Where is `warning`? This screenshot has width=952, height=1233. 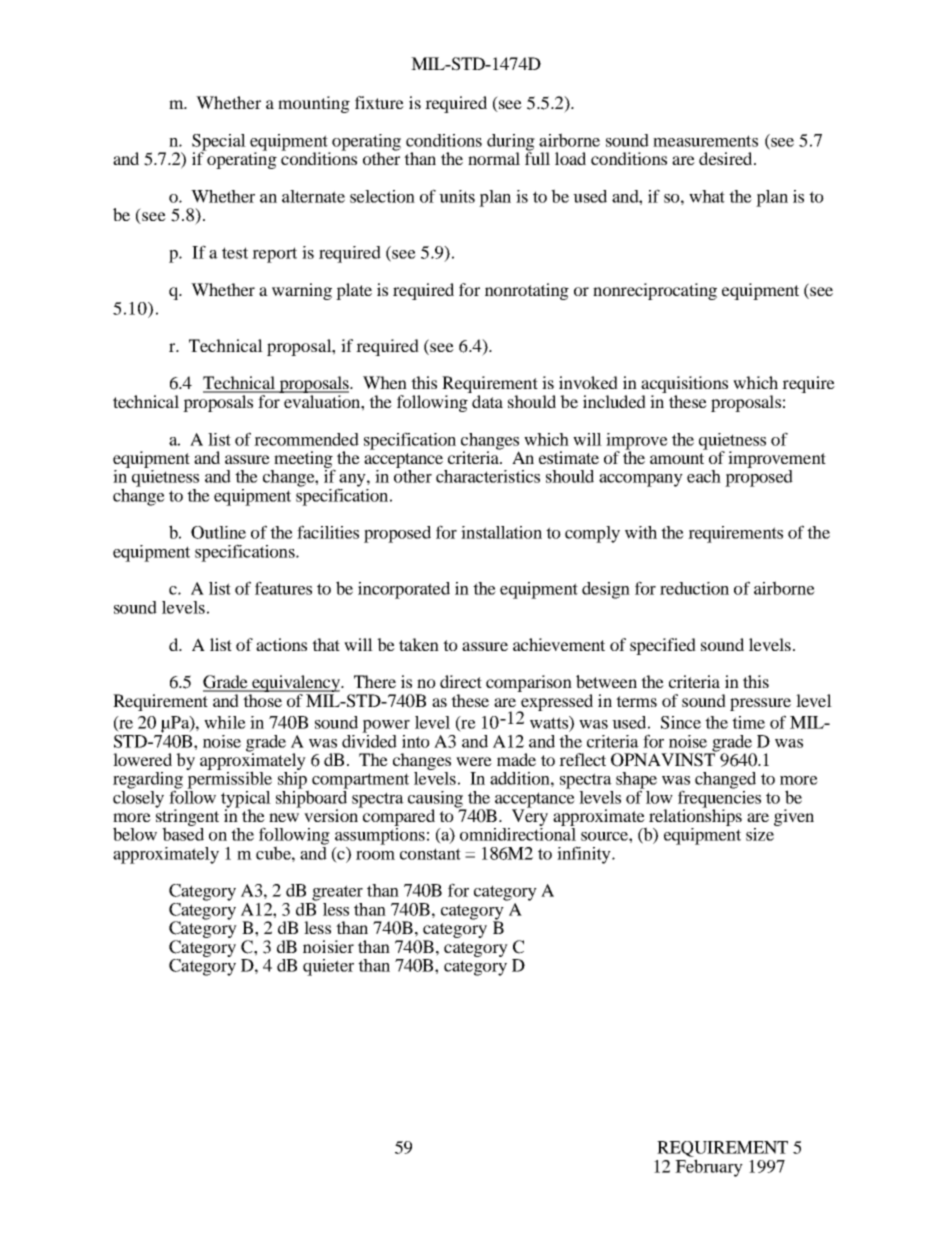
warning is located at coordinates (302, 291).
